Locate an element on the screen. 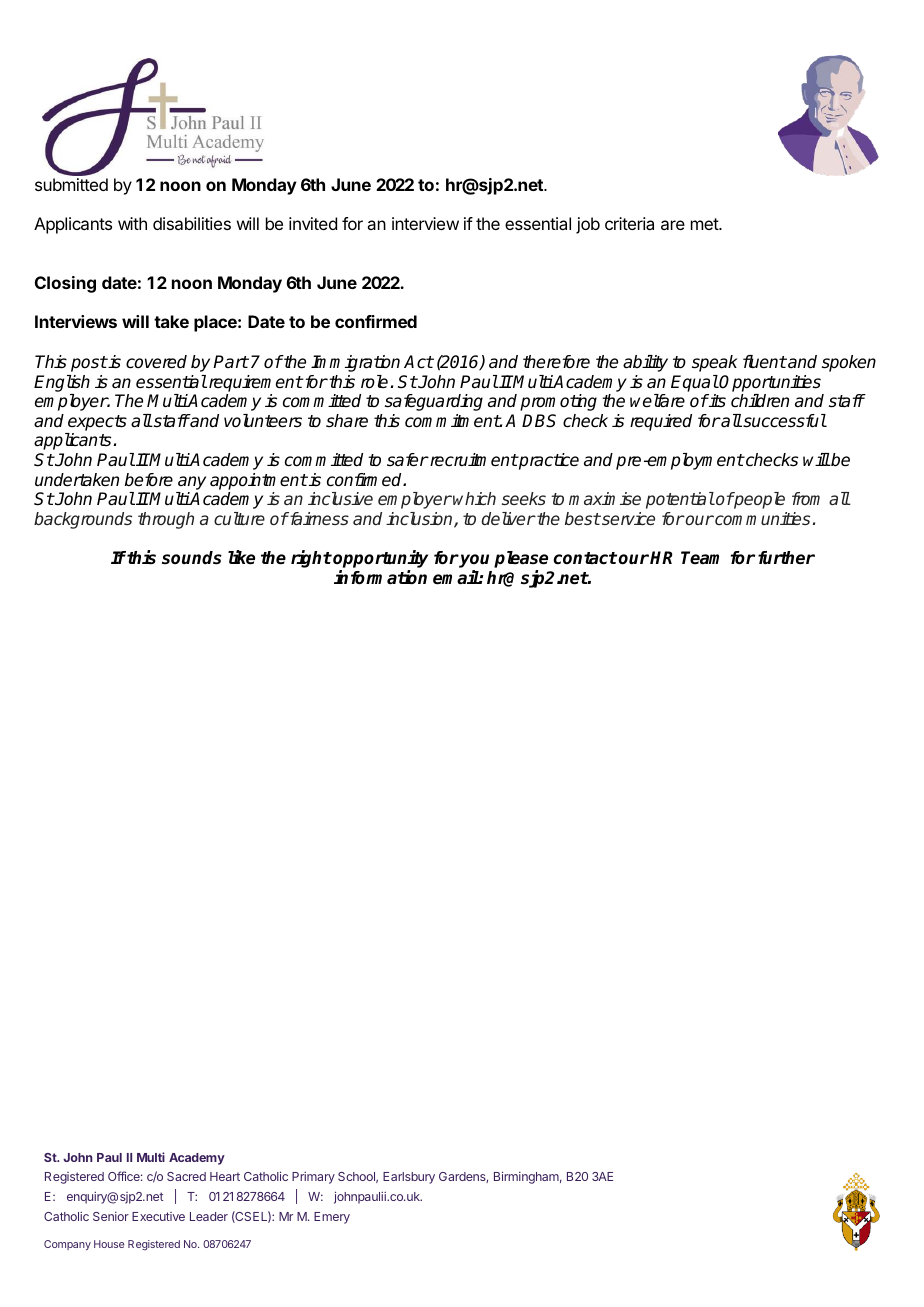 This screenshot has height=1307, width=924. Sacred is located at coordinates (186, 1176).
